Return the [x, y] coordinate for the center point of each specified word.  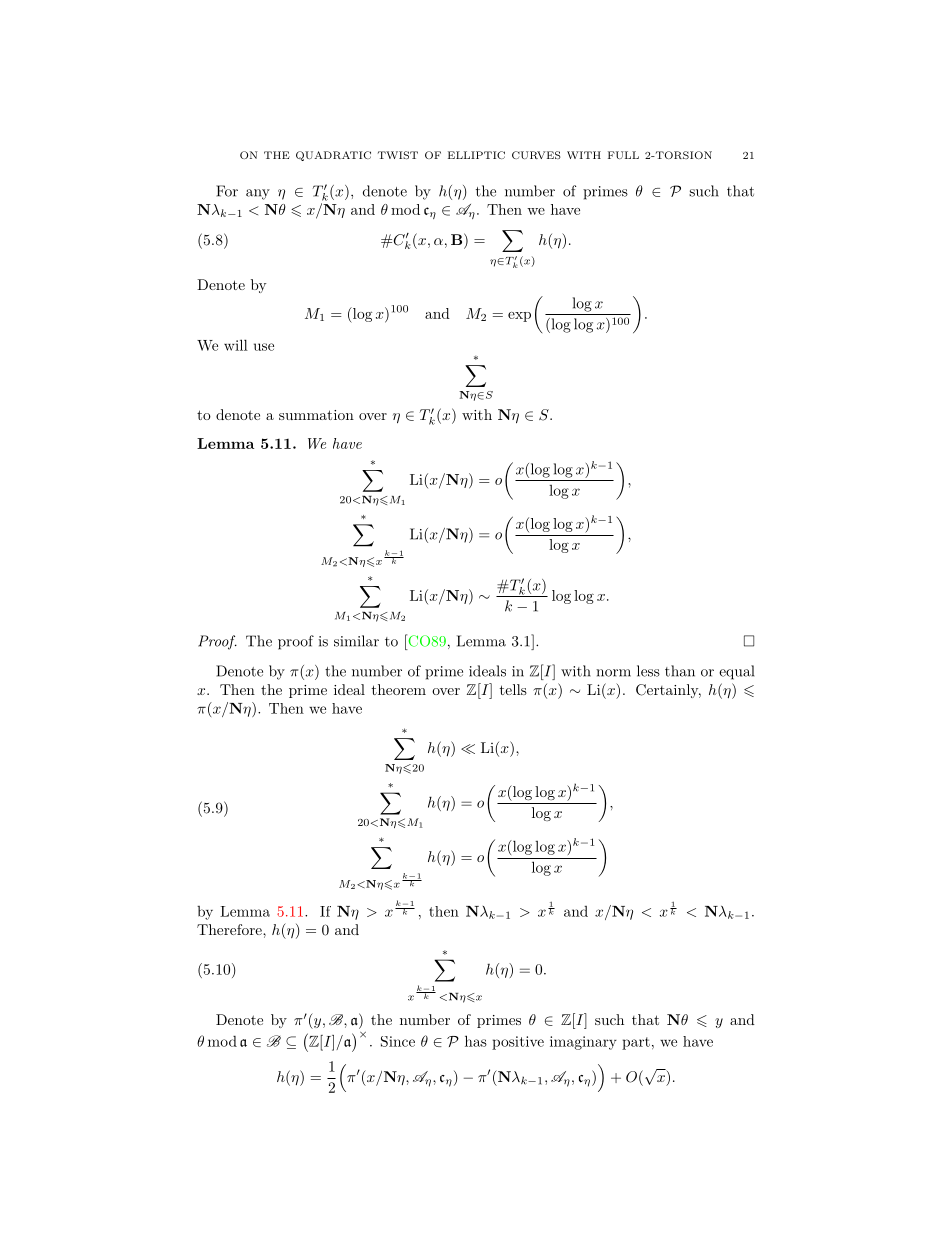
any [258, 194]
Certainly [668, 691]
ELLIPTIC [476, 155]
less [648, 671]
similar [356, 641]
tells [513, 689]
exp [519, 317]
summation [316, 415]
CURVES [536, 155]
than [680, 671]
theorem [399, 689]
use [264, 347]
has [476, 1041]
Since [398, 1041]
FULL [623, 155]
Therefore [230, 929]
